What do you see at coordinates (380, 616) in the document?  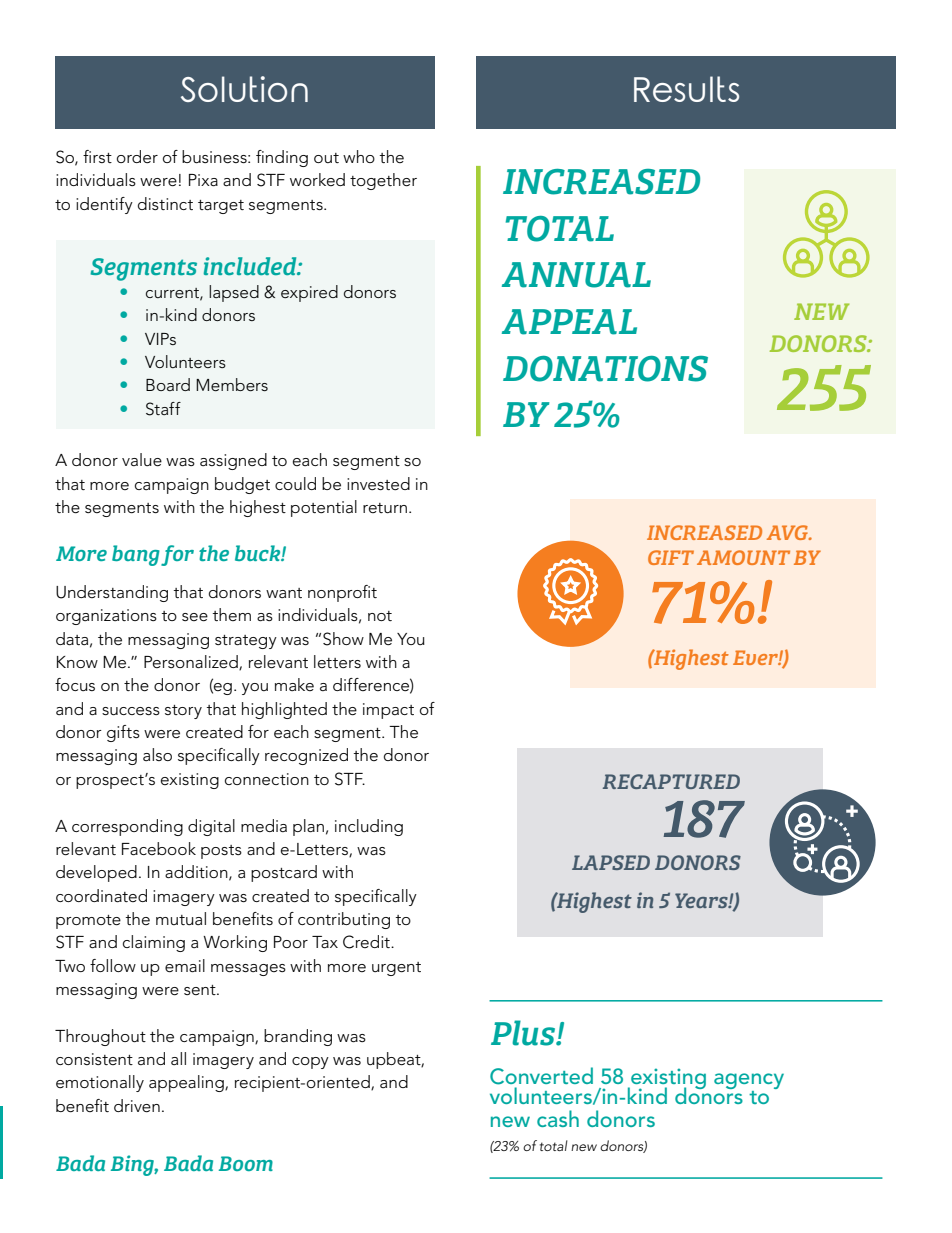 I see `not` at bounding box center [380, 616].
